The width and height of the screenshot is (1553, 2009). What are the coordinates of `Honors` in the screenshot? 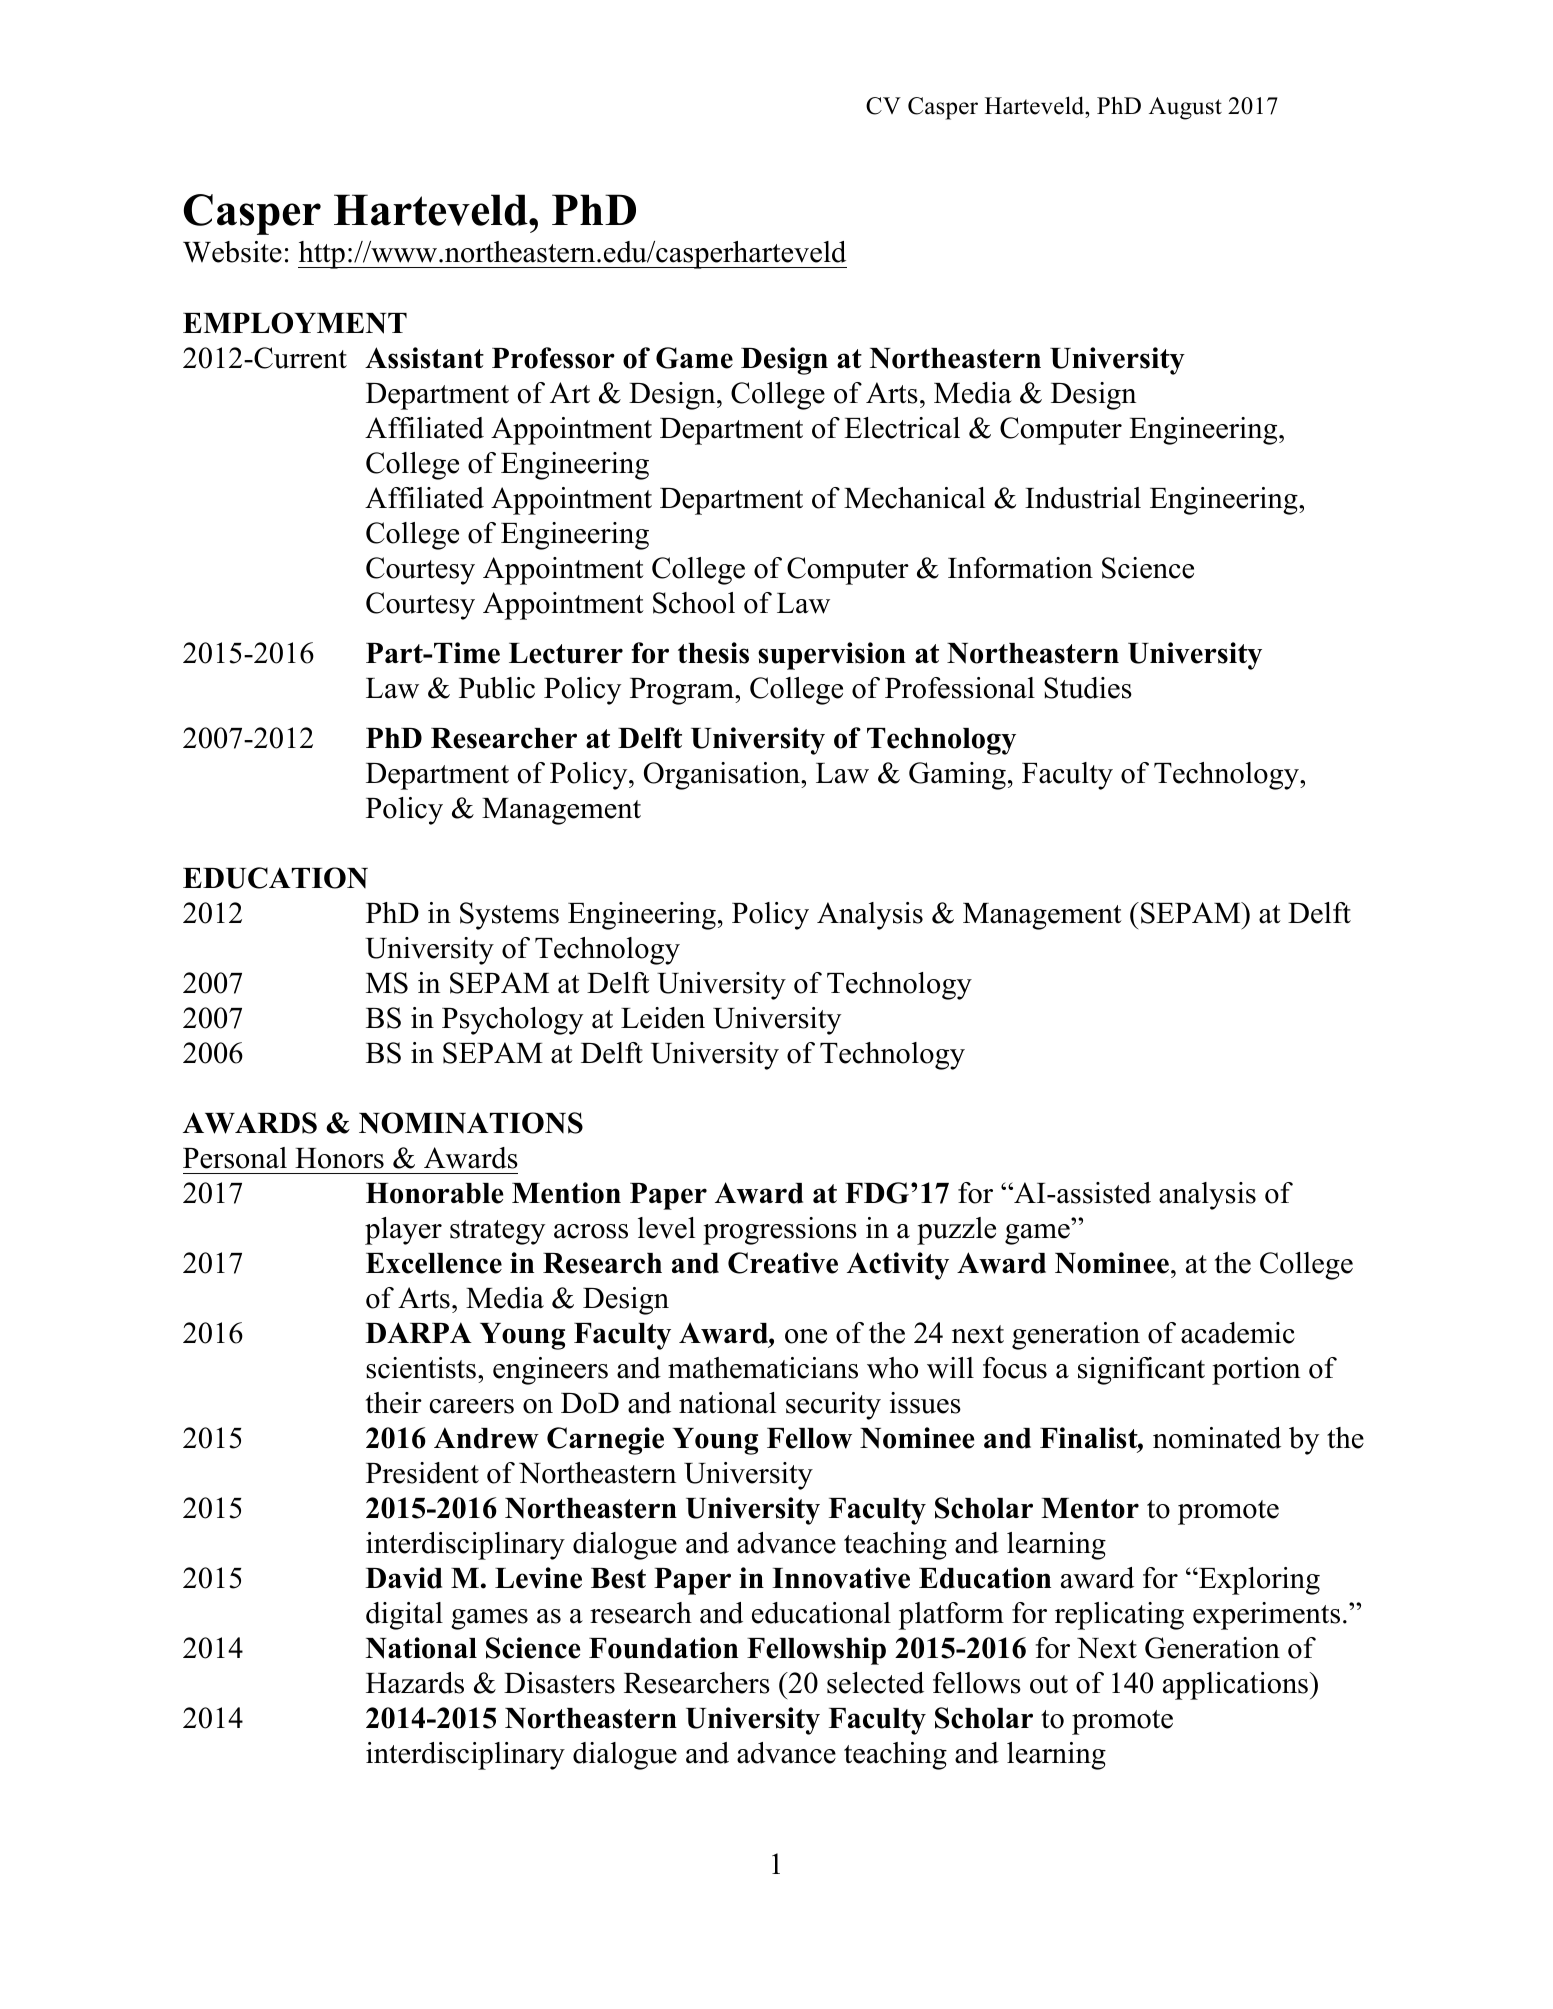 It's located at (339, 1158).
